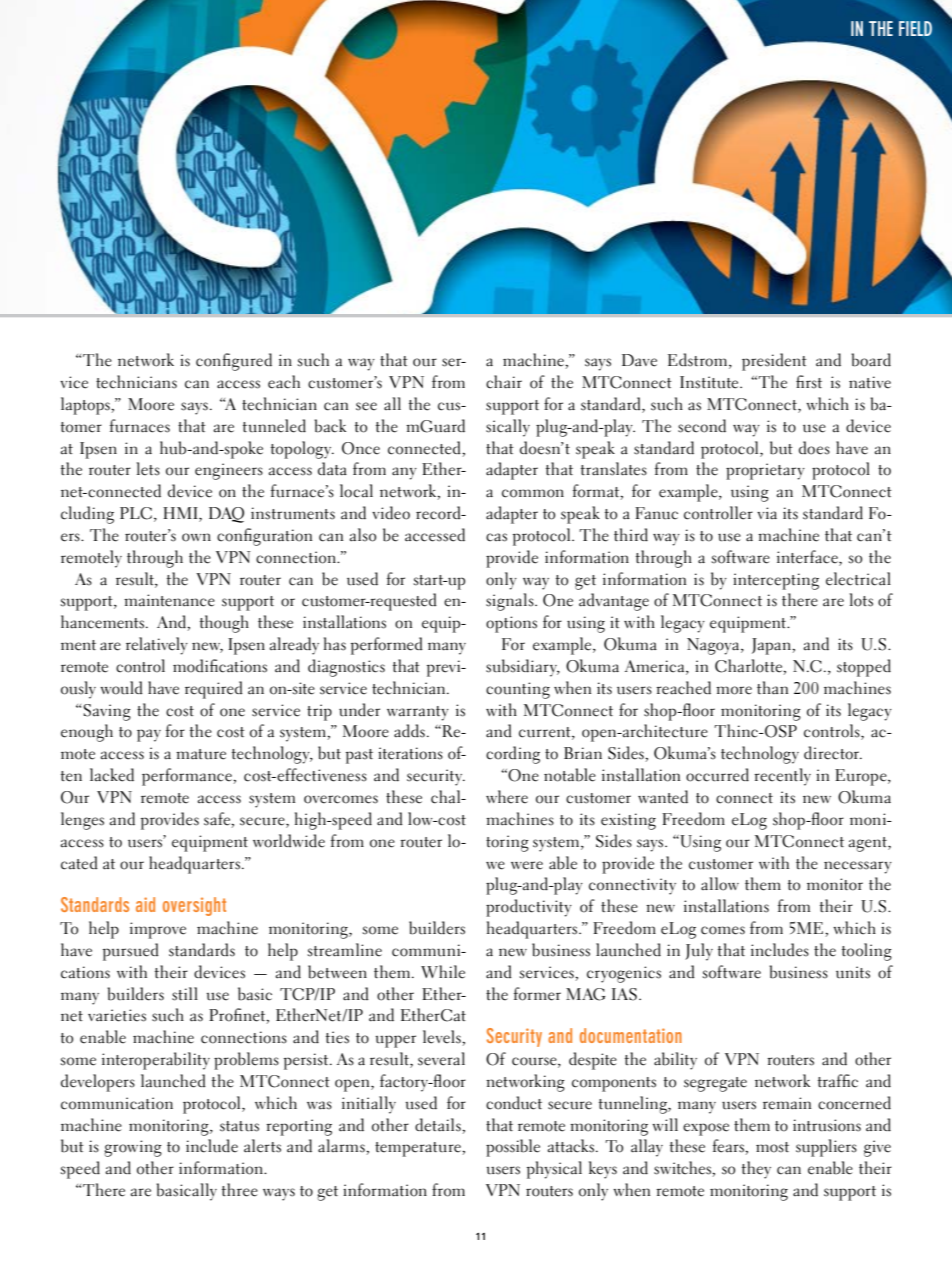  Describe the element at coordinates (133, 1148) in the document. I see `growing` at that location.
